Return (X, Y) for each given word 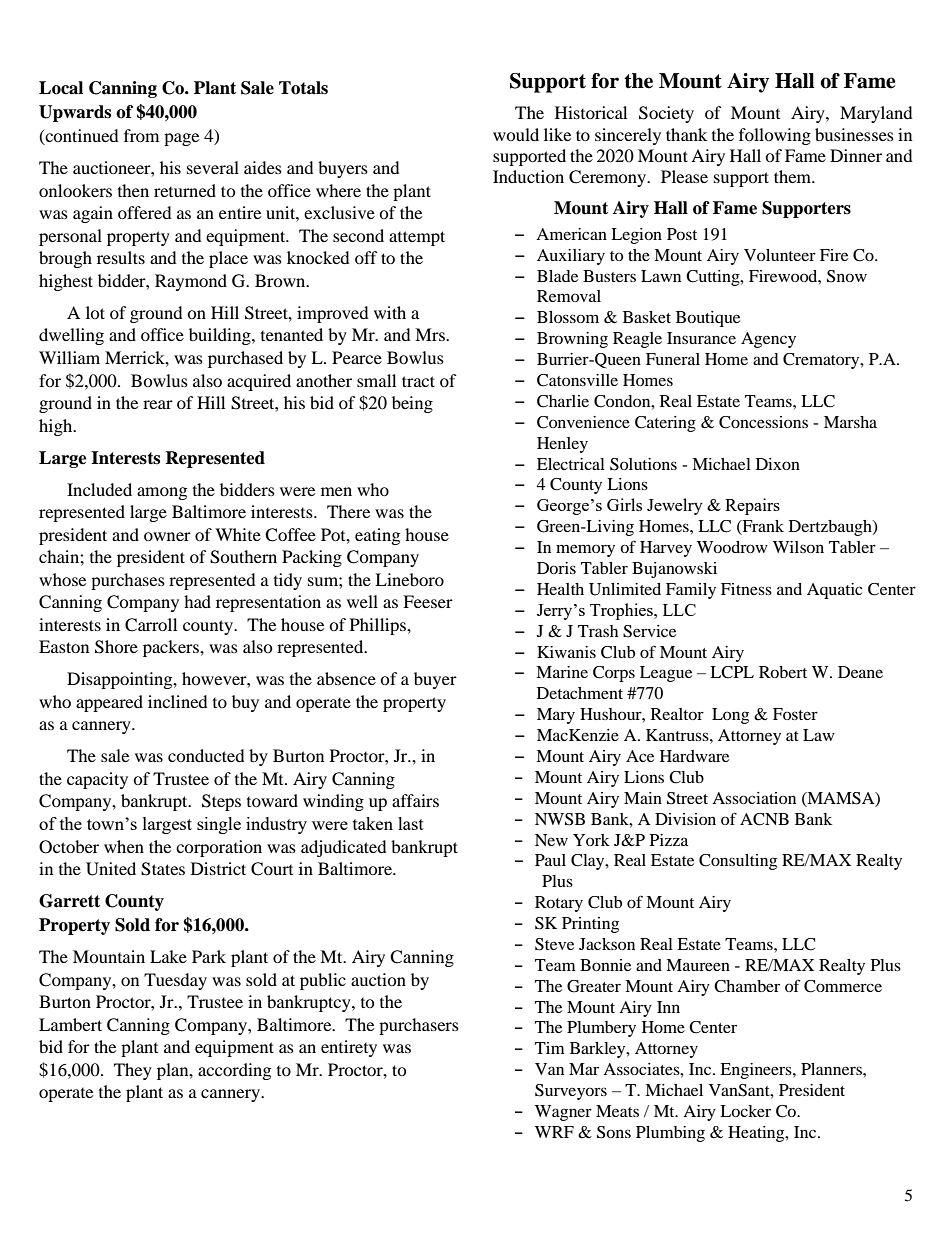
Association (754, 798)
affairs (415, 800)
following (775, 136)
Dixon (778, 464)
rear (158, 404)
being (412, 404)
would (516, 134)
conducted (206, 755)
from (141, 135)
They (133, 1071)
